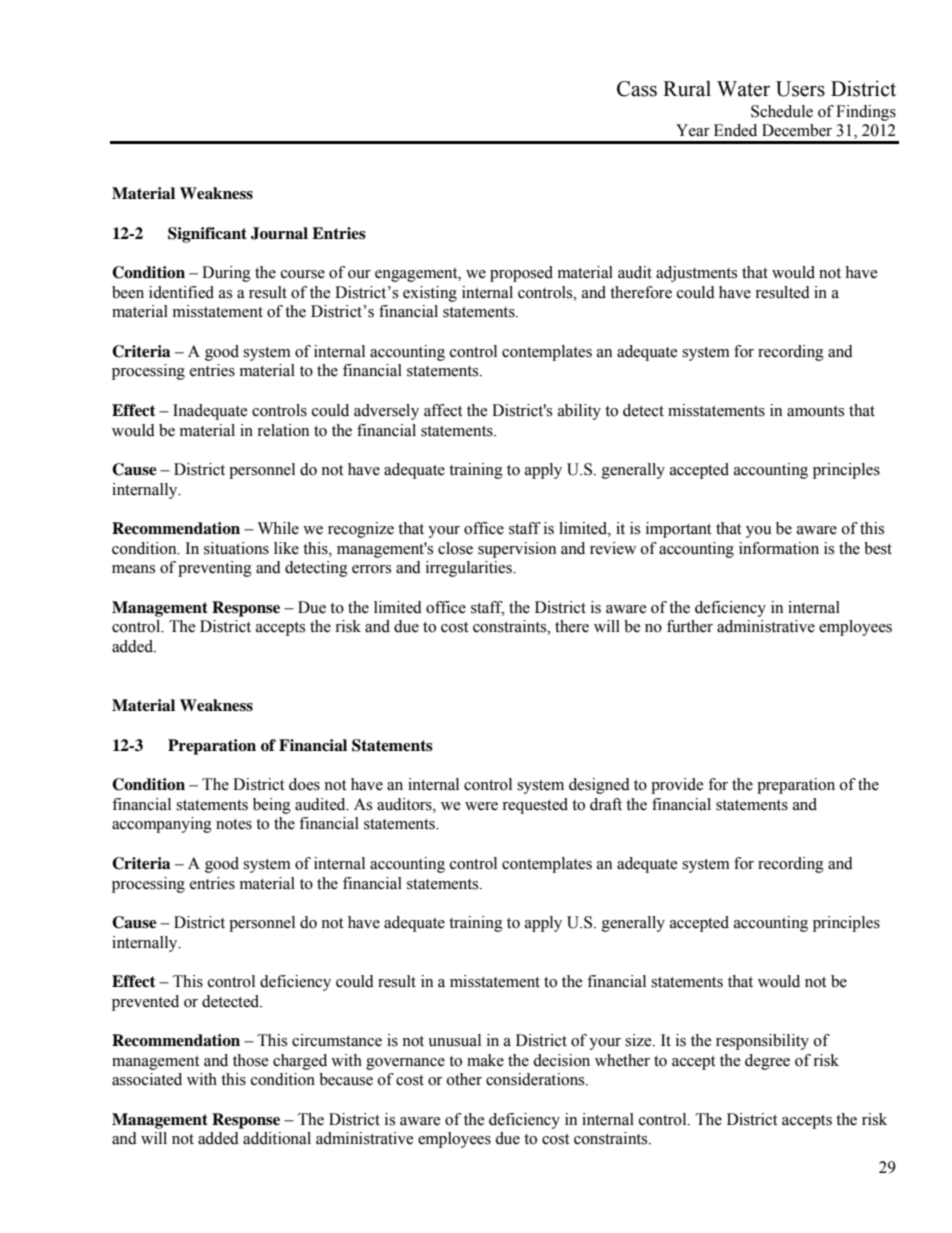 This image has height=1233, width=952. What do you see at coordinates (637, 89) in the image?
I see `Cass` at bounding box center [637, 89].
